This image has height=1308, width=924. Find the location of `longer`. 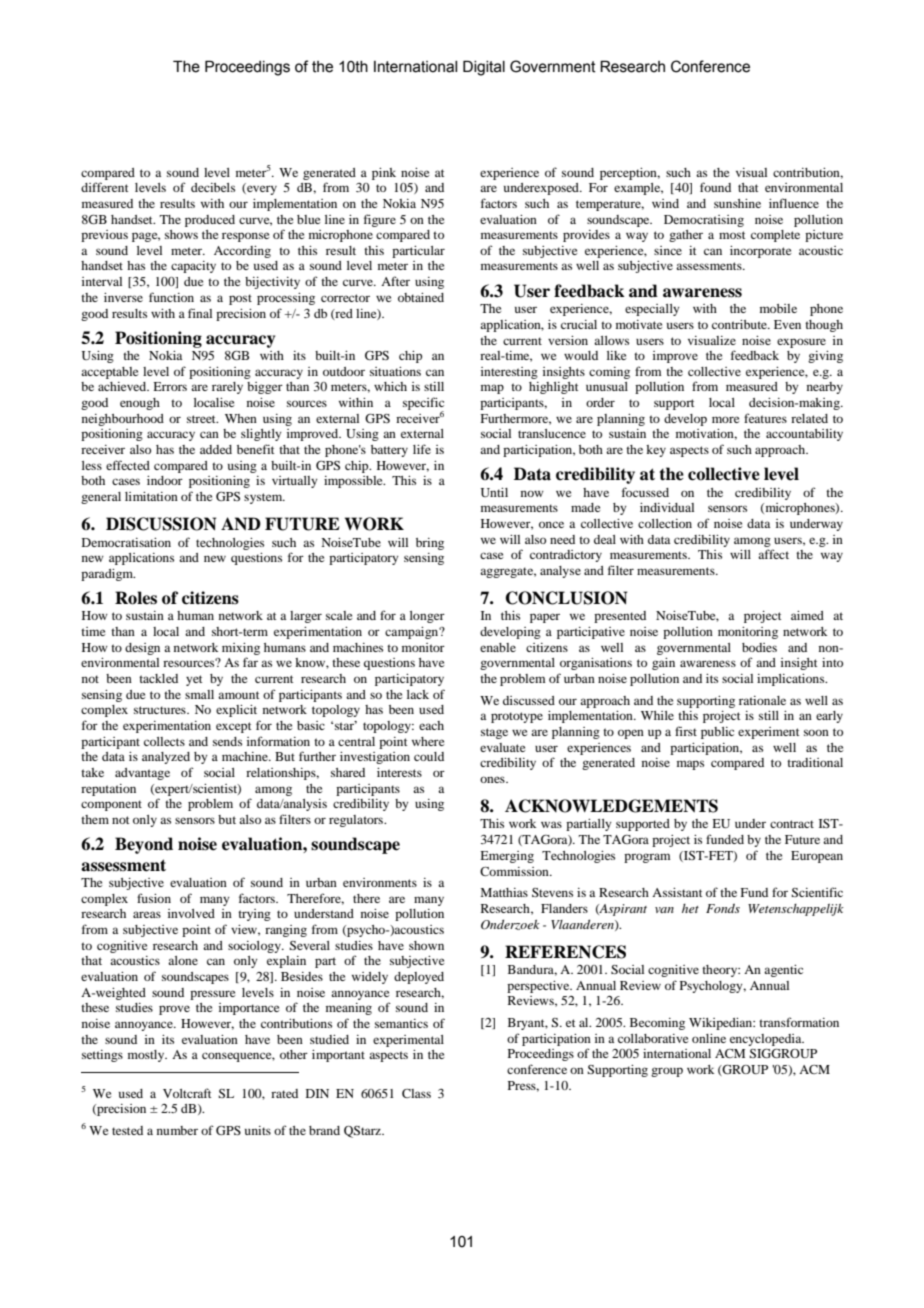

longer is located at coordinates (427, 617).
